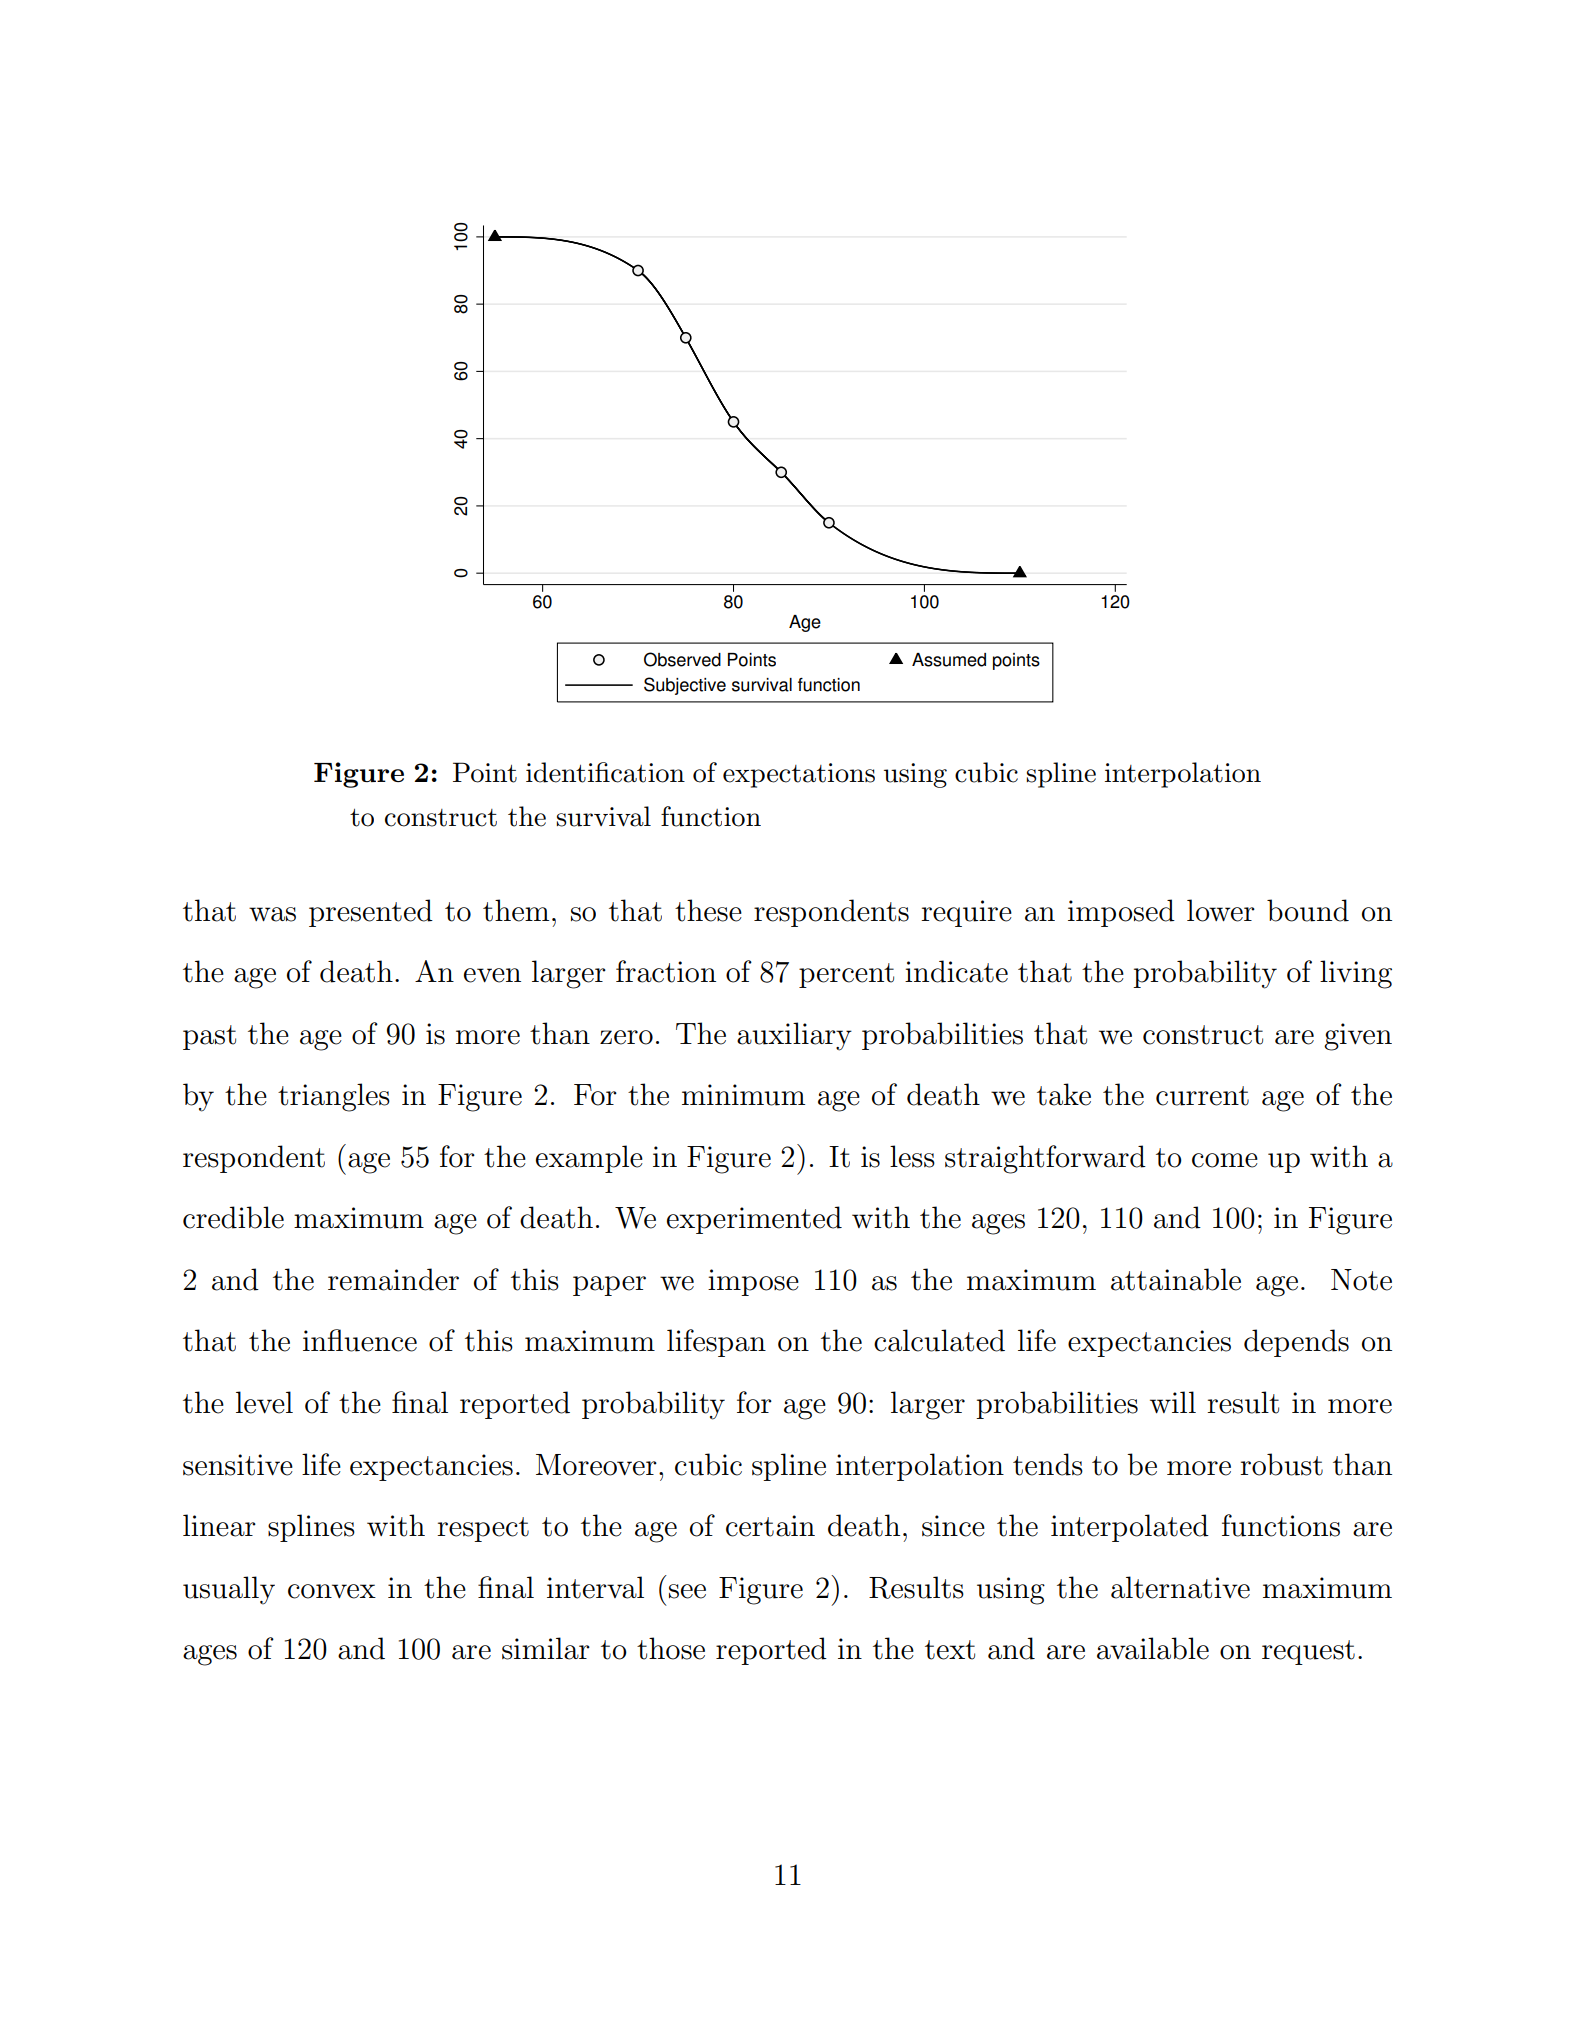  I want to click on Subjective, so click(685, 686).
